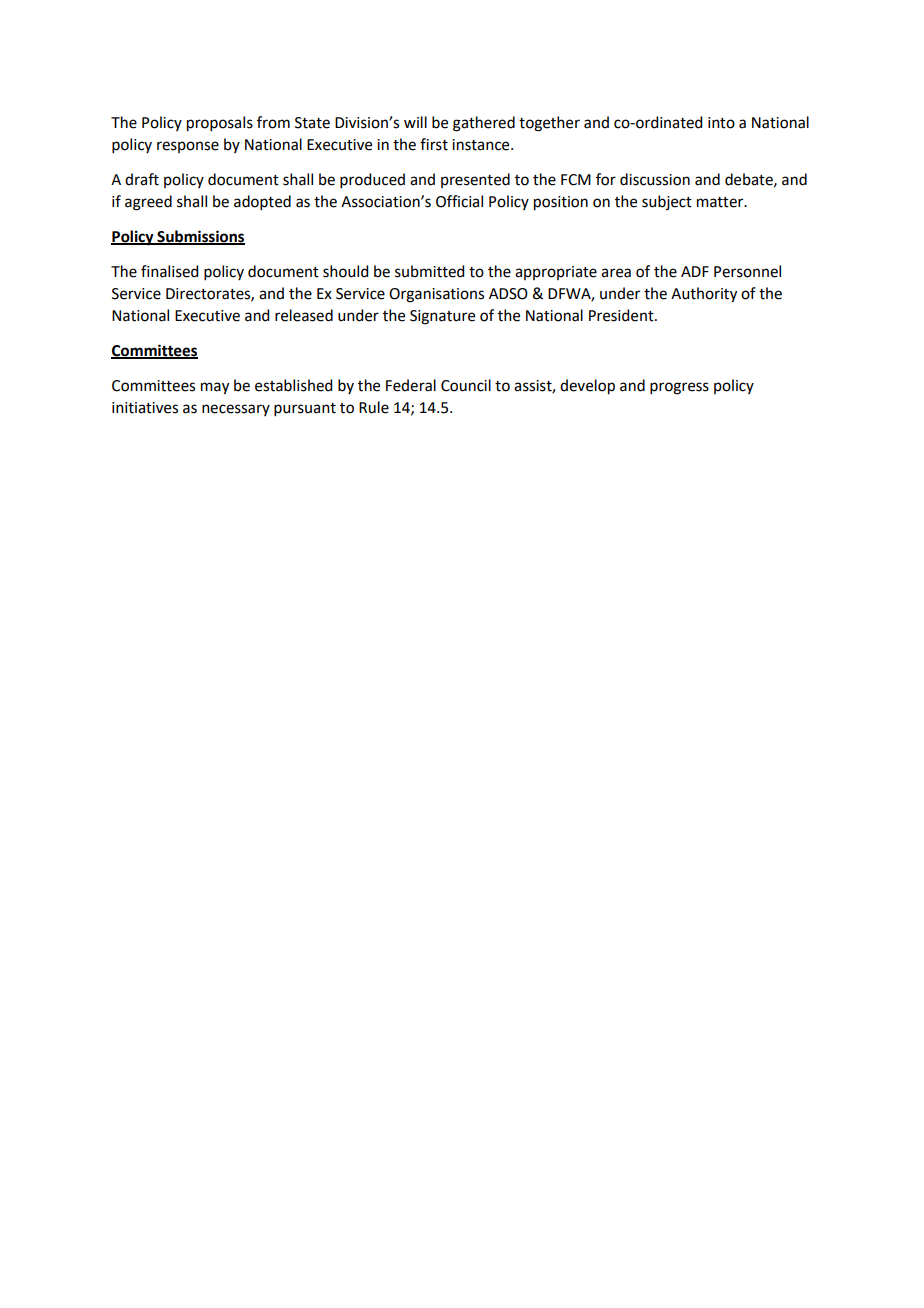 This screenshot has height=1308, width=924. I want to click on proposals, so click(220, 124).
